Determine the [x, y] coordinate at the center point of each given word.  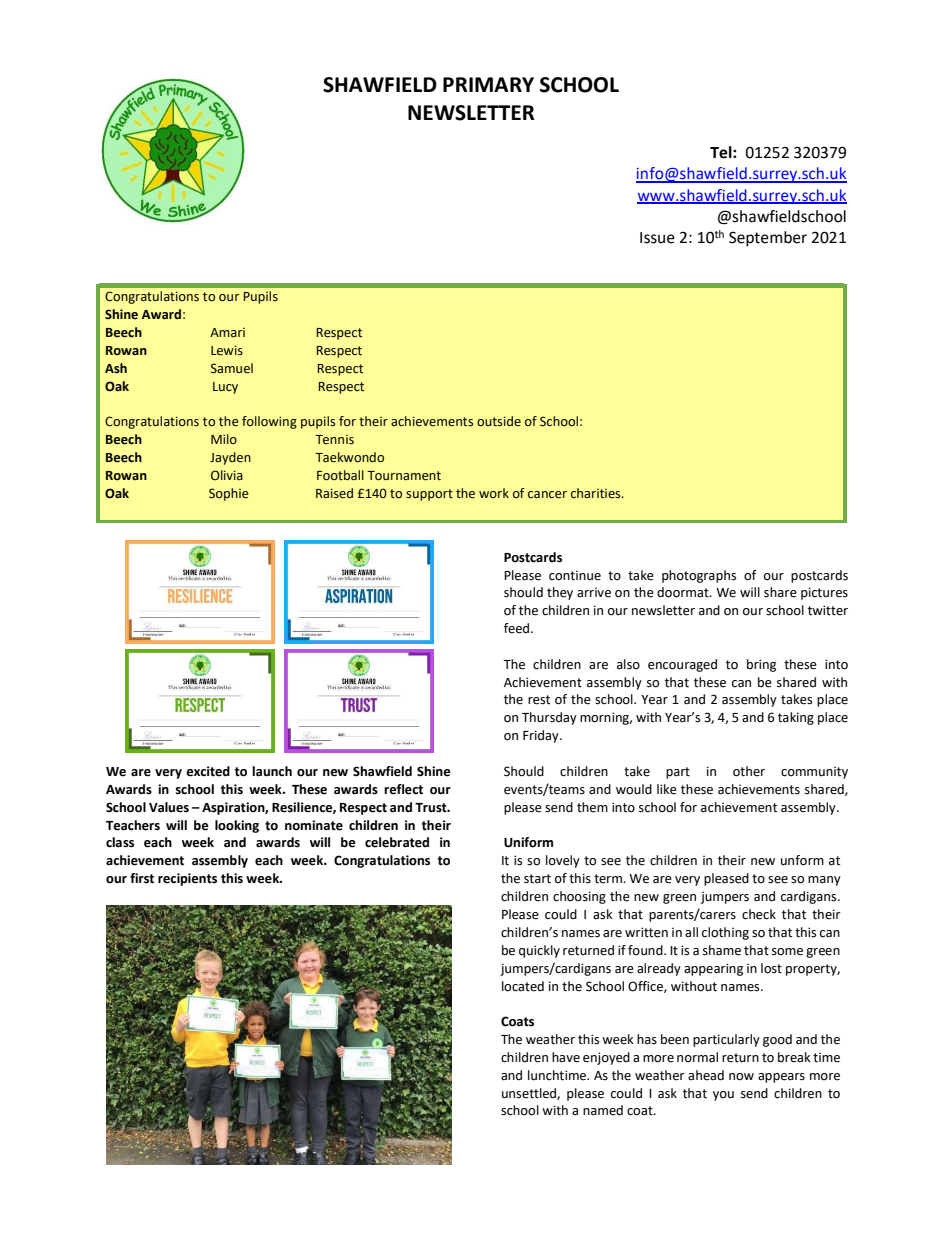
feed [518, 628]
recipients [187, 879]
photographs [699, 576]
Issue [657, 238]
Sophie [229, 494]
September [768, 239]
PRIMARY [488, 84]
